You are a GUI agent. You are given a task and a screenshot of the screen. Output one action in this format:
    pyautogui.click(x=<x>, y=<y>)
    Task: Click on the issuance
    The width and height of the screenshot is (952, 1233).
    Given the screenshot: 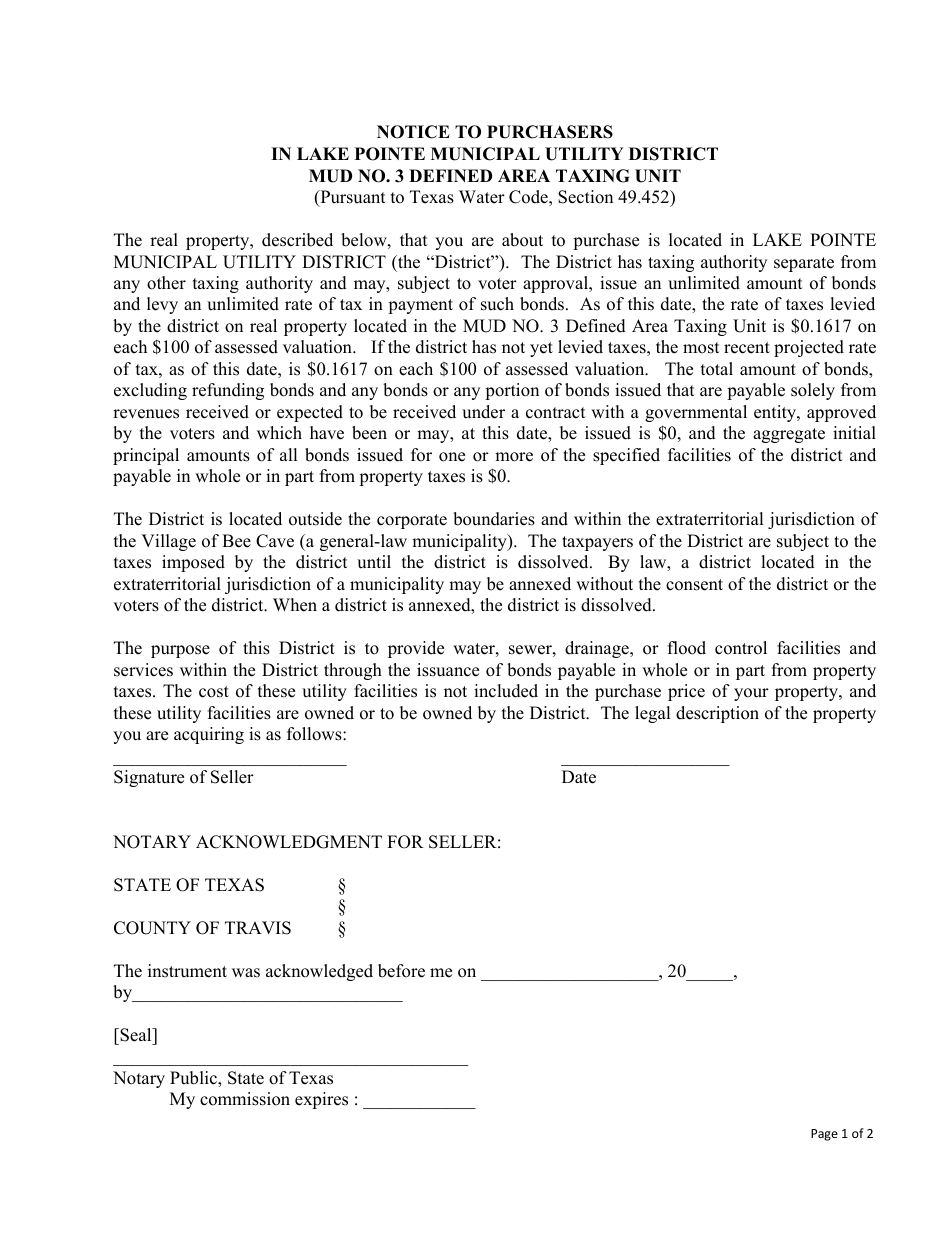 What is the action you would take?
    pyautogui.click(x=448, y=670)
